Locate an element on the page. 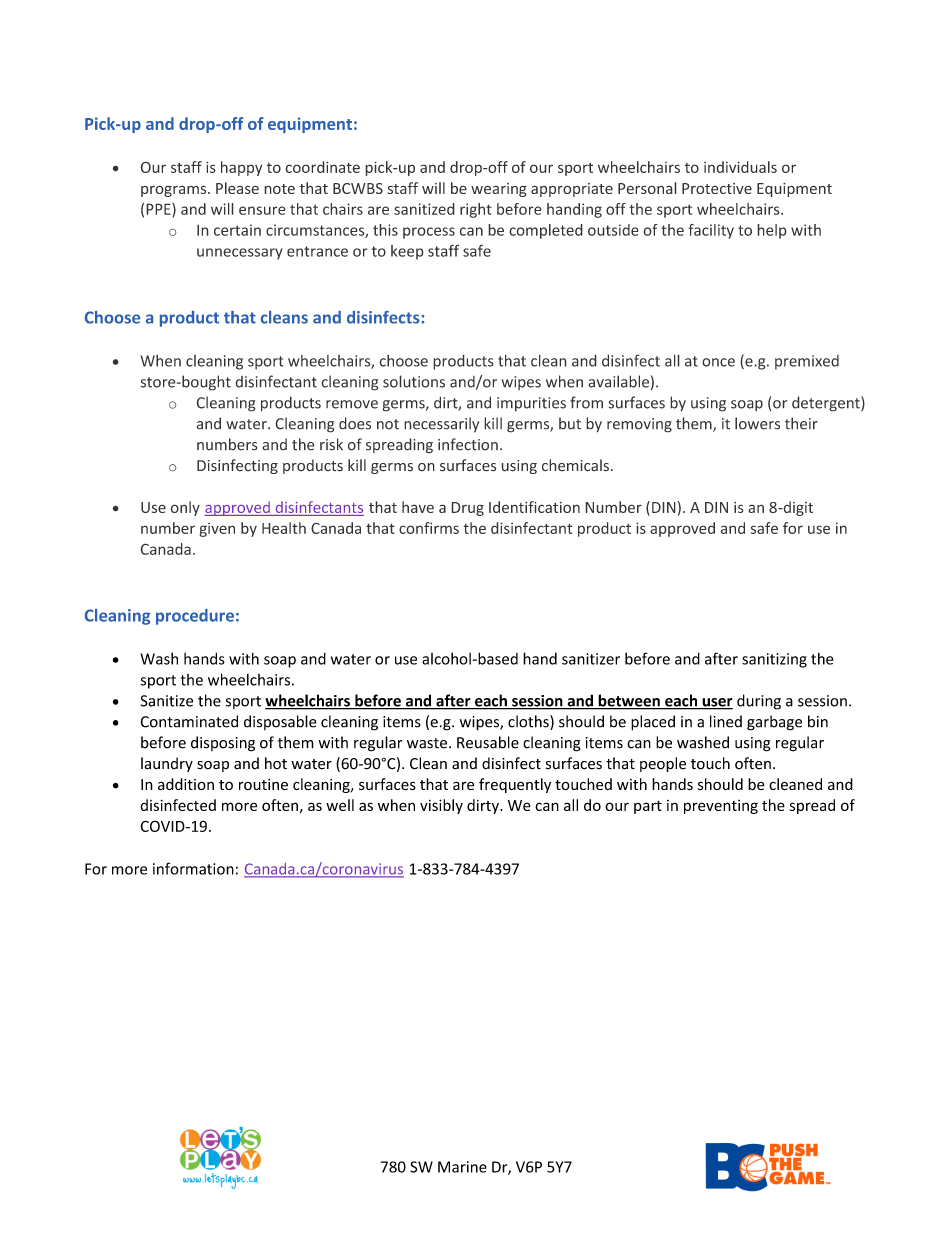 The height and width of the document is (1233, 952). Drug is located at coordinates (467, 509).
